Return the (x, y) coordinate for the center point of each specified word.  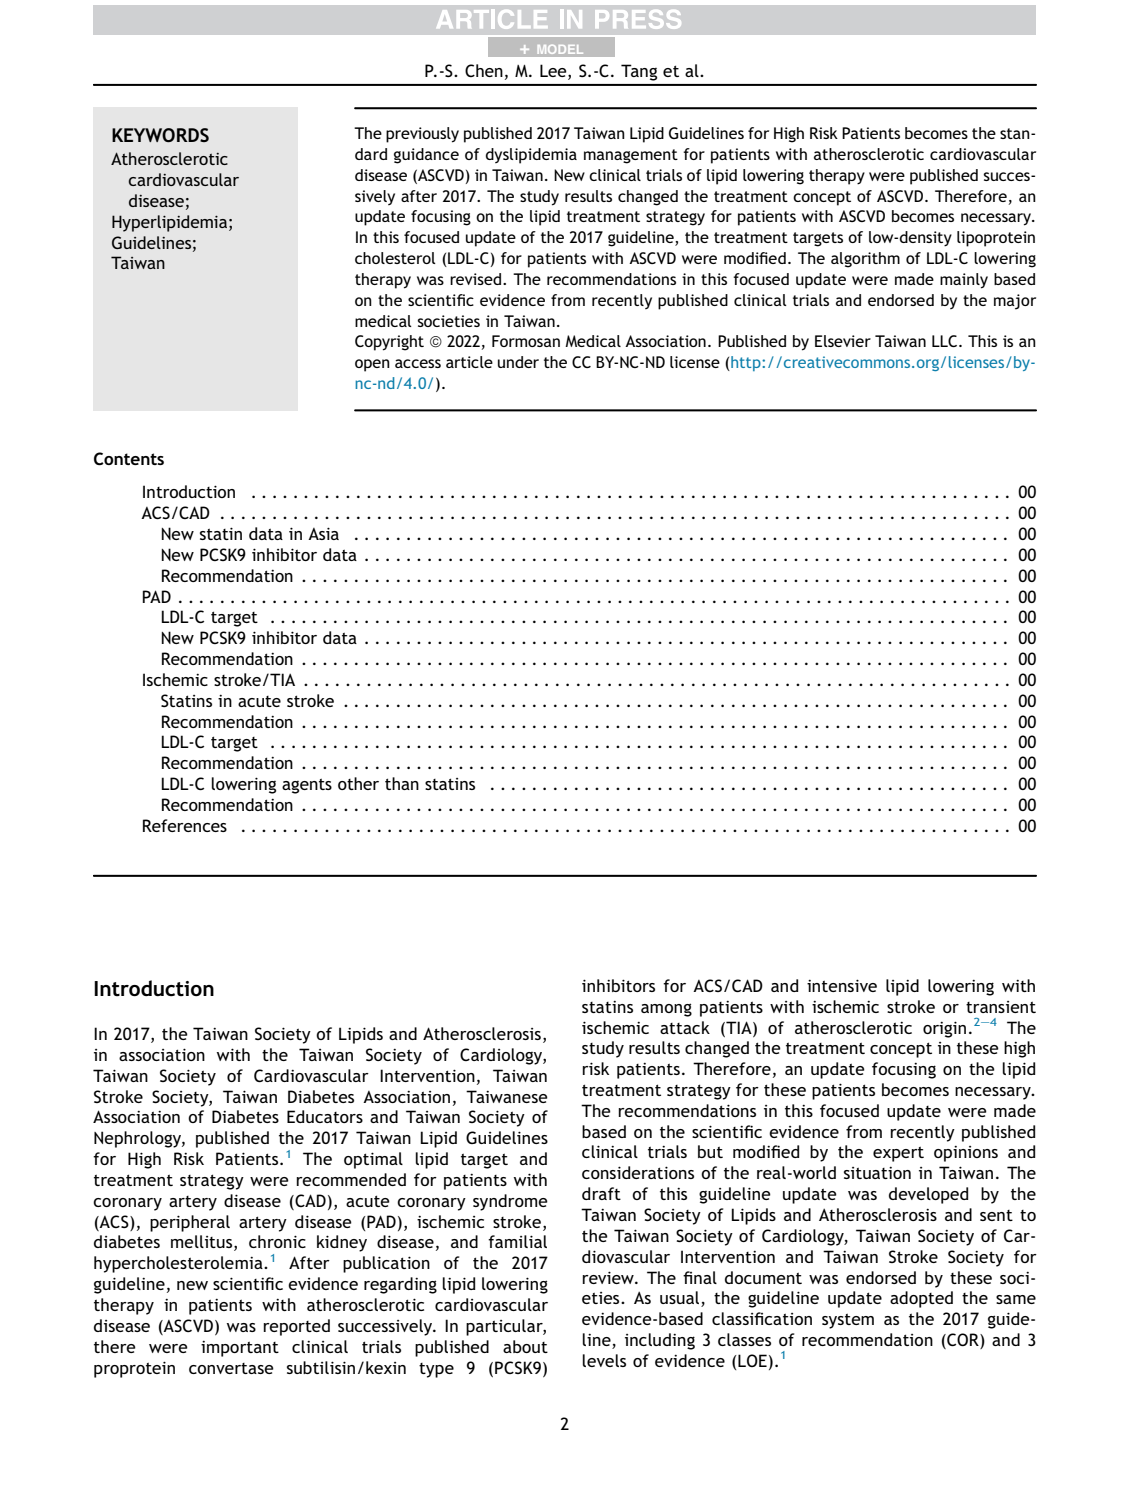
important (240, 1349)
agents (307, 786)
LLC (946, 341)
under (518, 362)
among (666, 1010)
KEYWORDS (160, 135)
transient (1001, 1007)
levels (604, 1360)
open (372, 365)
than (402, 783)
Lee (554, 72)
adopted (921, 1299)
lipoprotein (996, 239)
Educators (325, 1116)
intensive (842, 985)
